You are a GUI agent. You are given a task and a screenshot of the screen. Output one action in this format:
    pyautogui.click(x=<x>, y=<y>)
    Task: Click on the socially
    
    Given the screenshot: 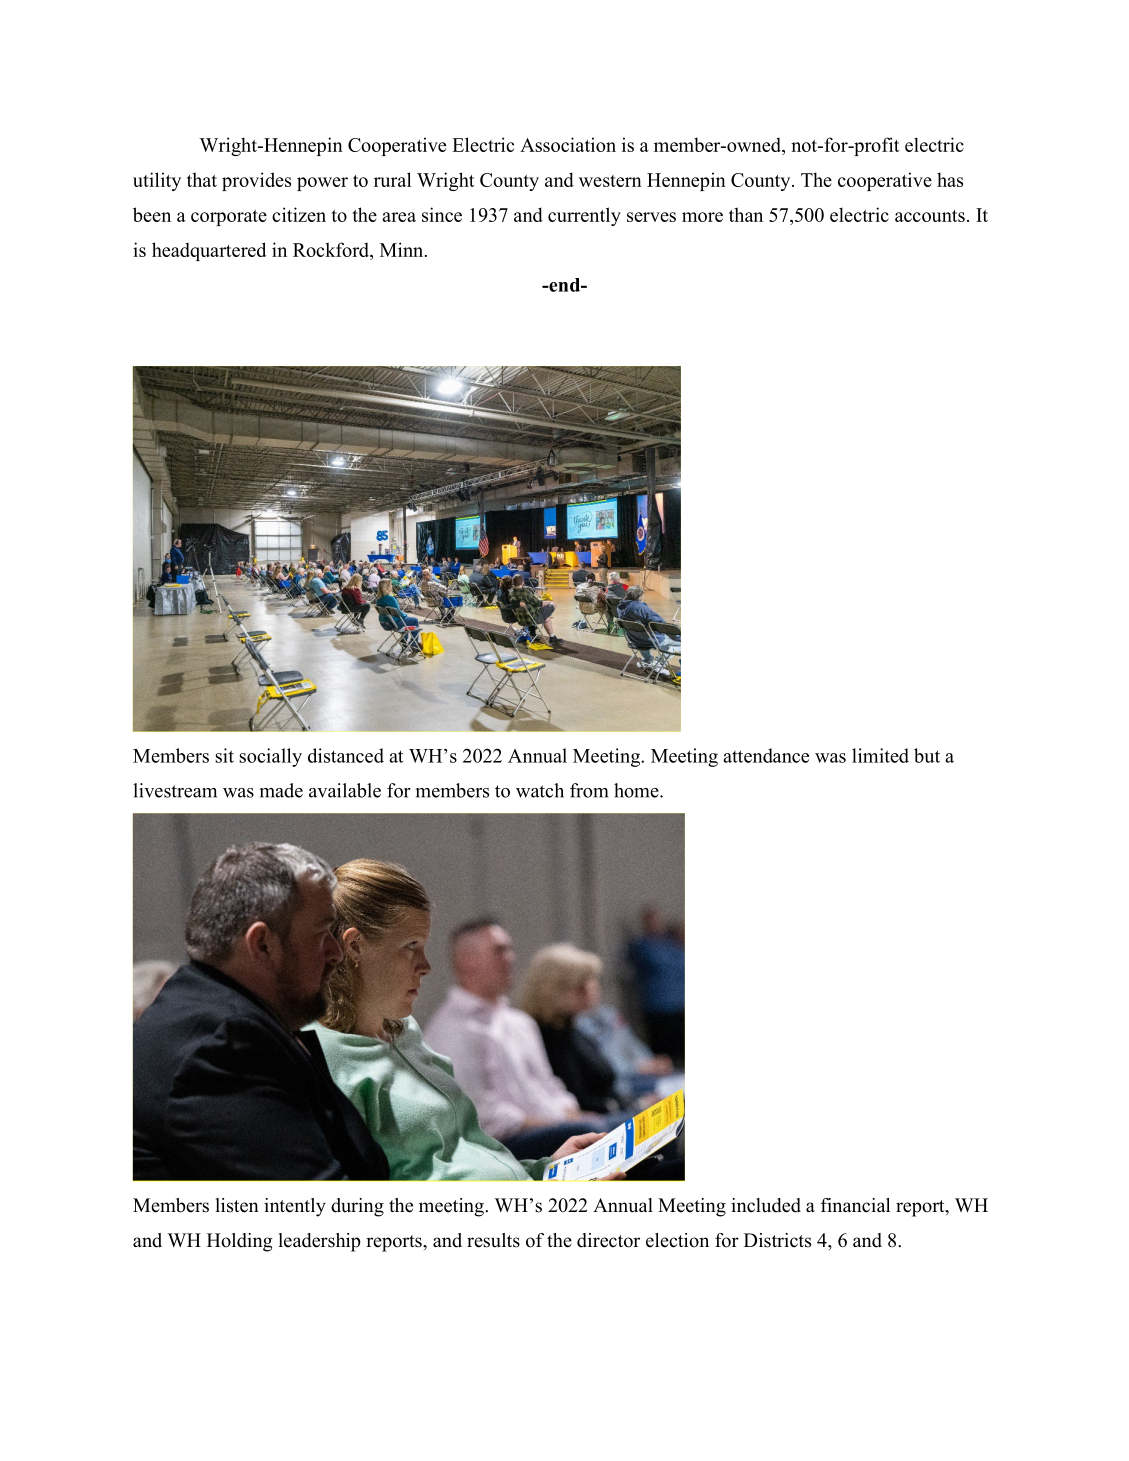 What is the action you would take?
    pyautogui.click(x=270, y=757)
